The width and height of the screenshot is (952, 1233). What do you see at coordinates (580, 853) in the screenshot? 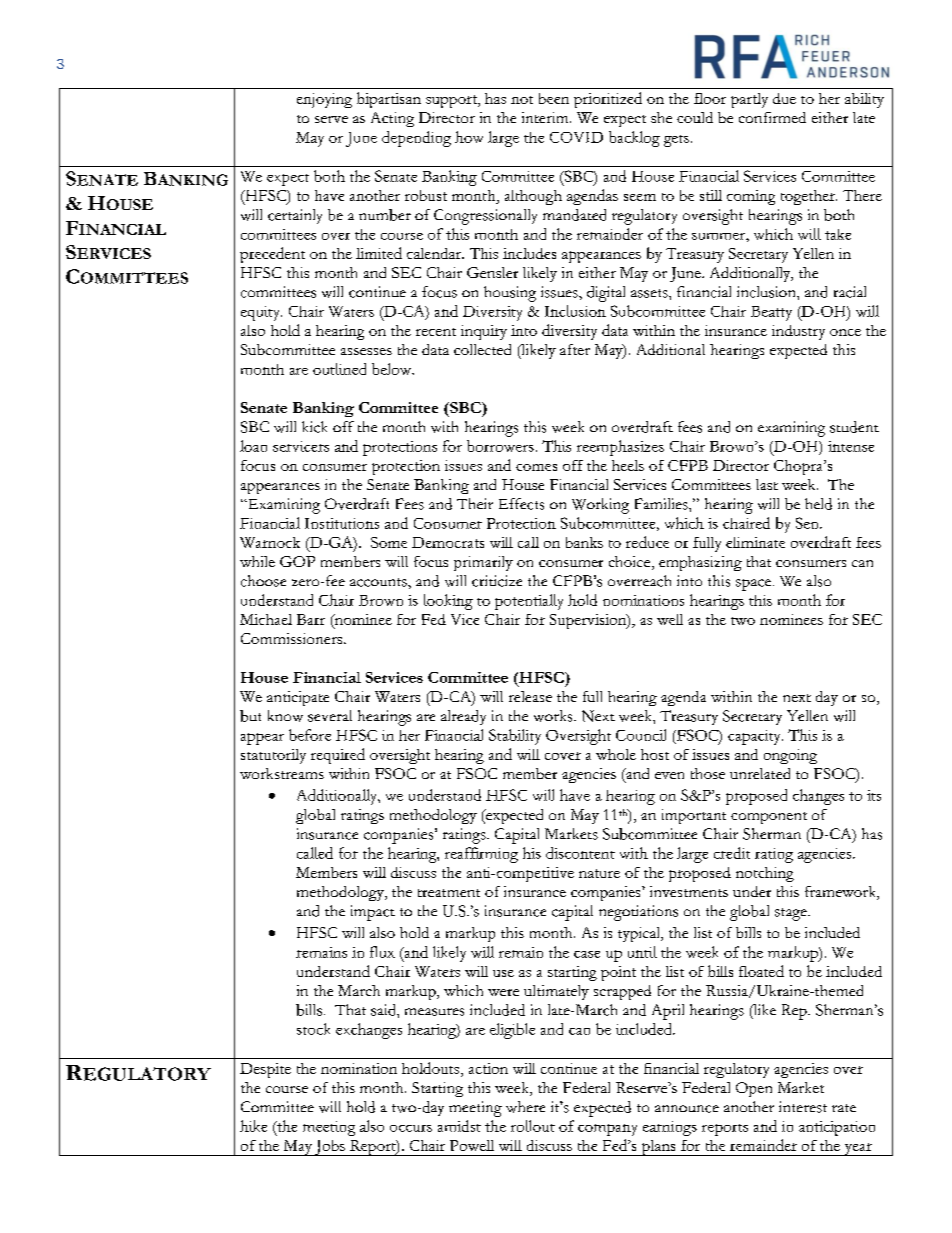
I see `discontent` at bounding box center [580, 853].
